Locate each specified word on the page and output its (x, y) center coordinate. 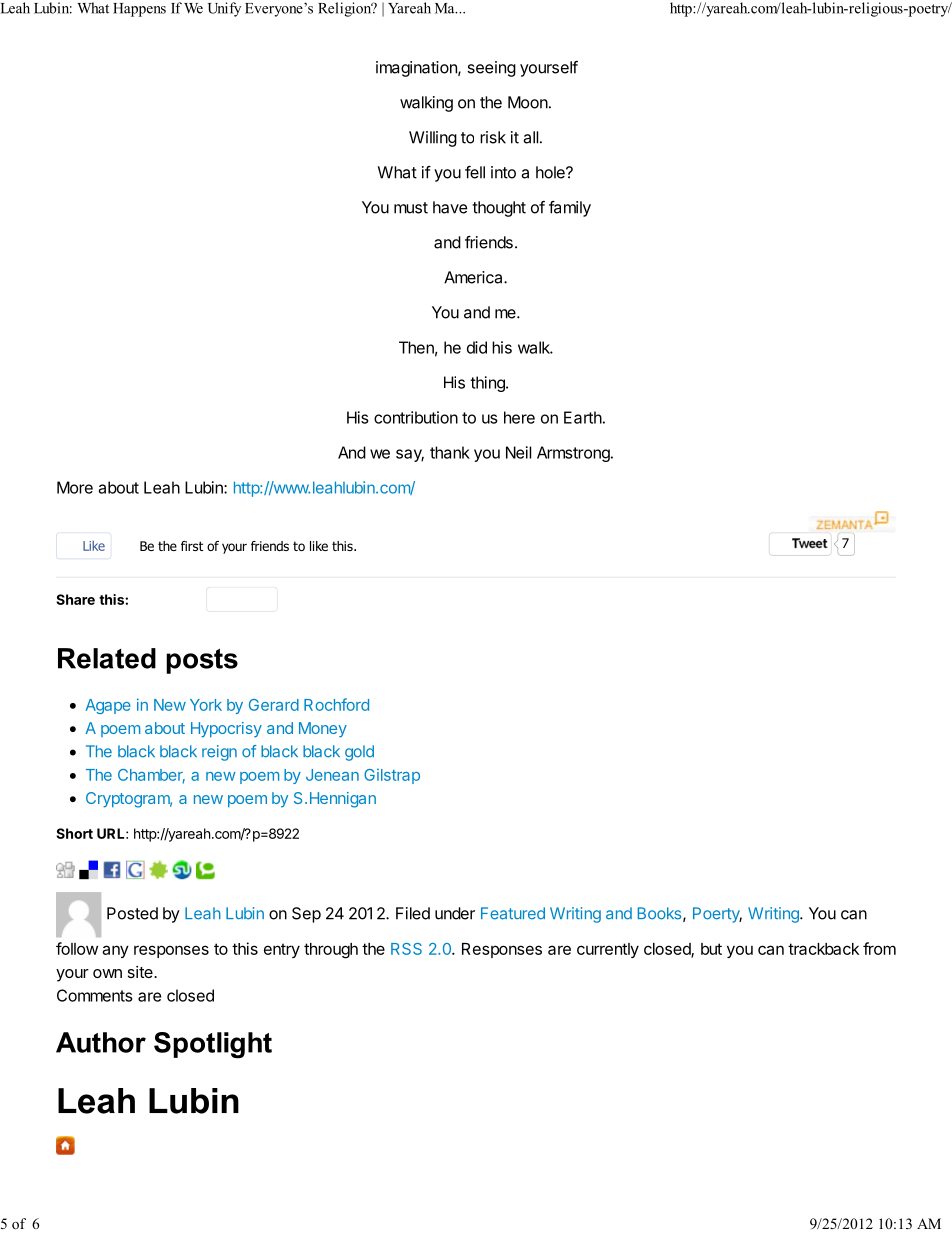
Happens (139, 10)
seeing (491, 69)
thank (450, 452)
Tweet (810, 543)
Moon (528, 102)
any (115, 951)
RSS (406, 949)
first (192, 546)
